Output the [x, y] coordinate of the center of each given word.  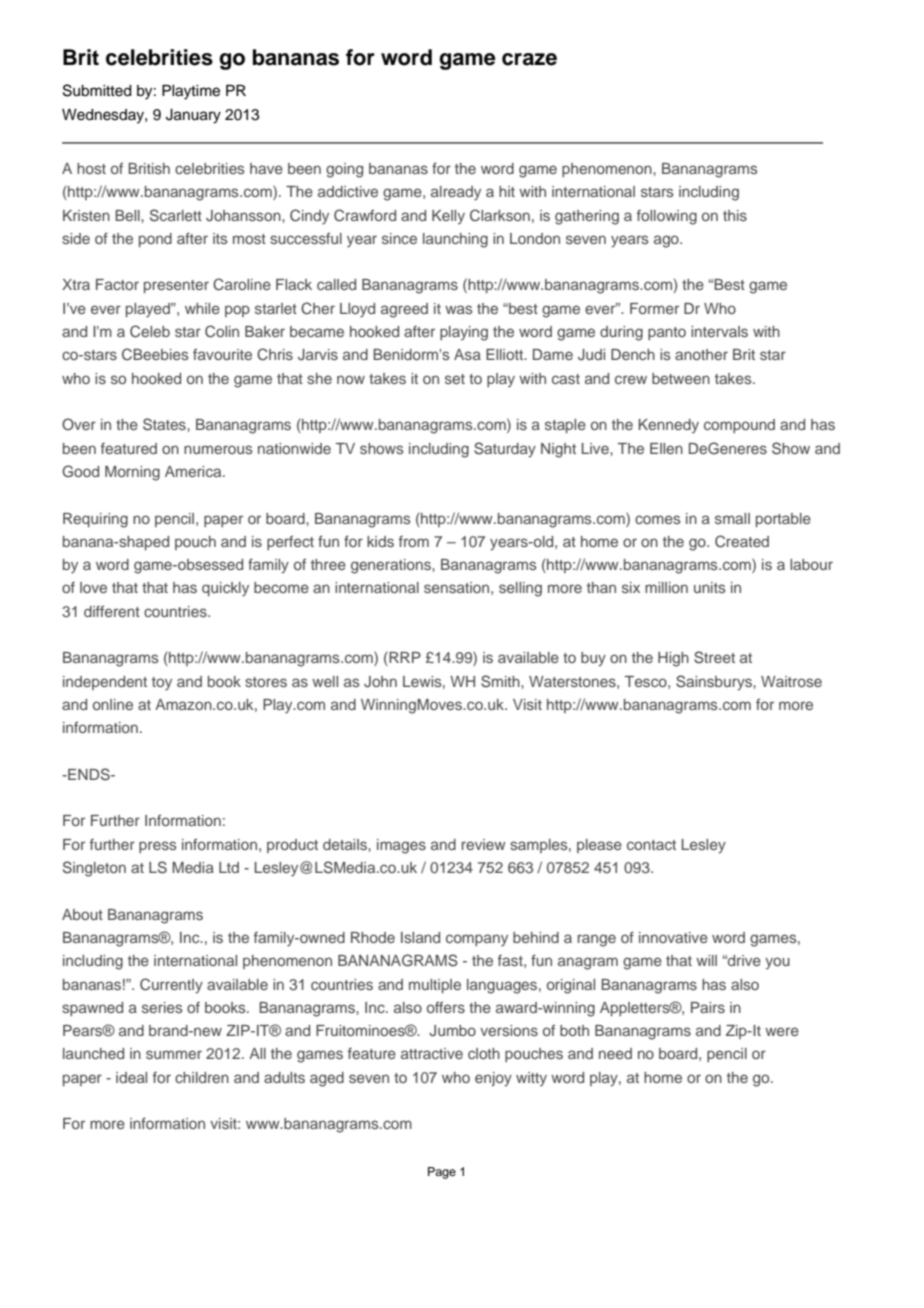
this [735, 215]
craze [529, 59]
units [710, 587]
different [112, 611]
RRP [404, 659]
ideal [131, 1077]
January [193, 116]
